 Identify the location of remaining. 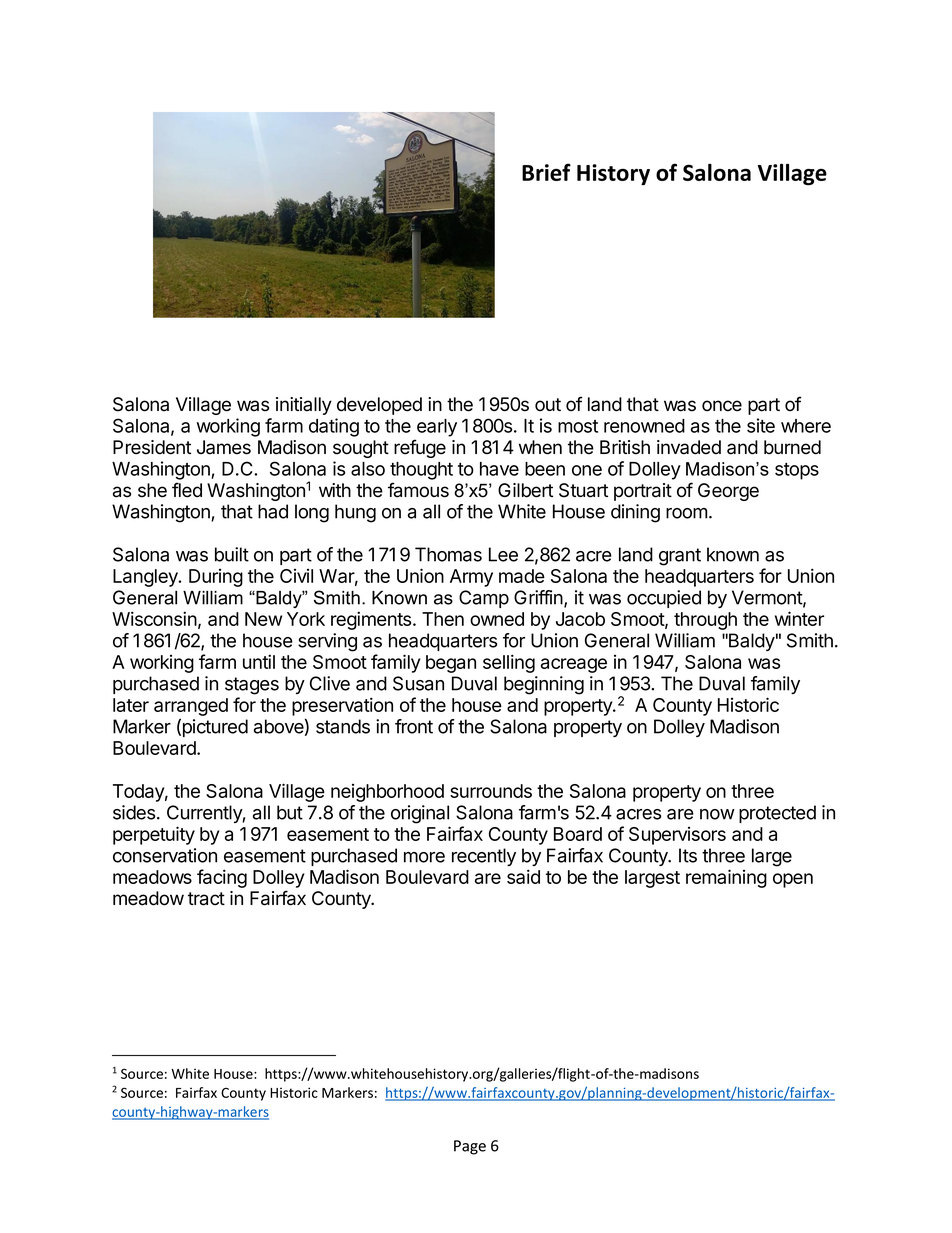
(726, 878).
